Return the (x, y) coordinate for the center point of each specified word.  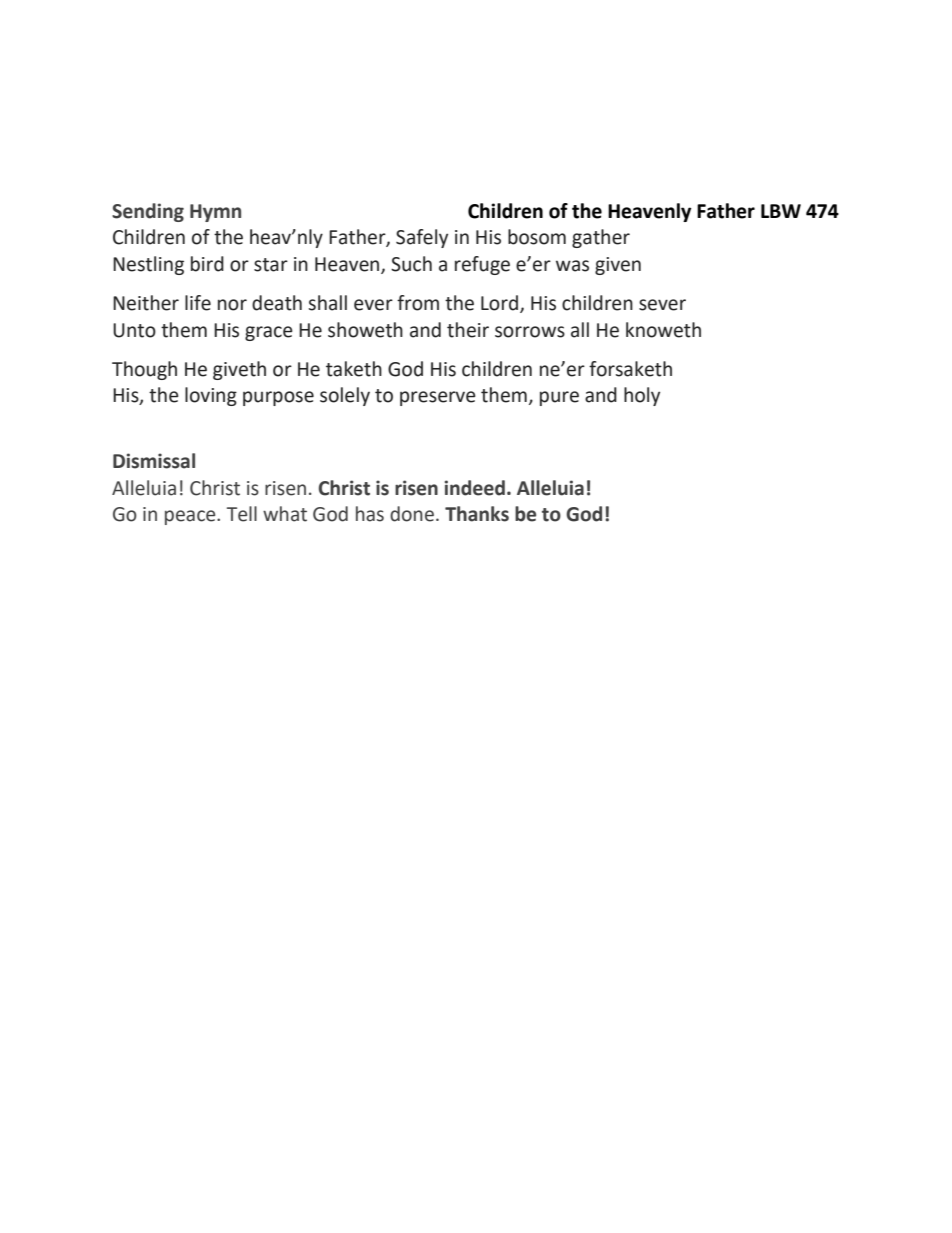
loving (211, 396)
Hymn (215, 213)
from (418, 303)
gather (601, 238)
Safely (422, 238)
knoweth (663, 330)
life (198, 303)
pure (559, 398)
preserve (438, 398)
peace (191, 517)
